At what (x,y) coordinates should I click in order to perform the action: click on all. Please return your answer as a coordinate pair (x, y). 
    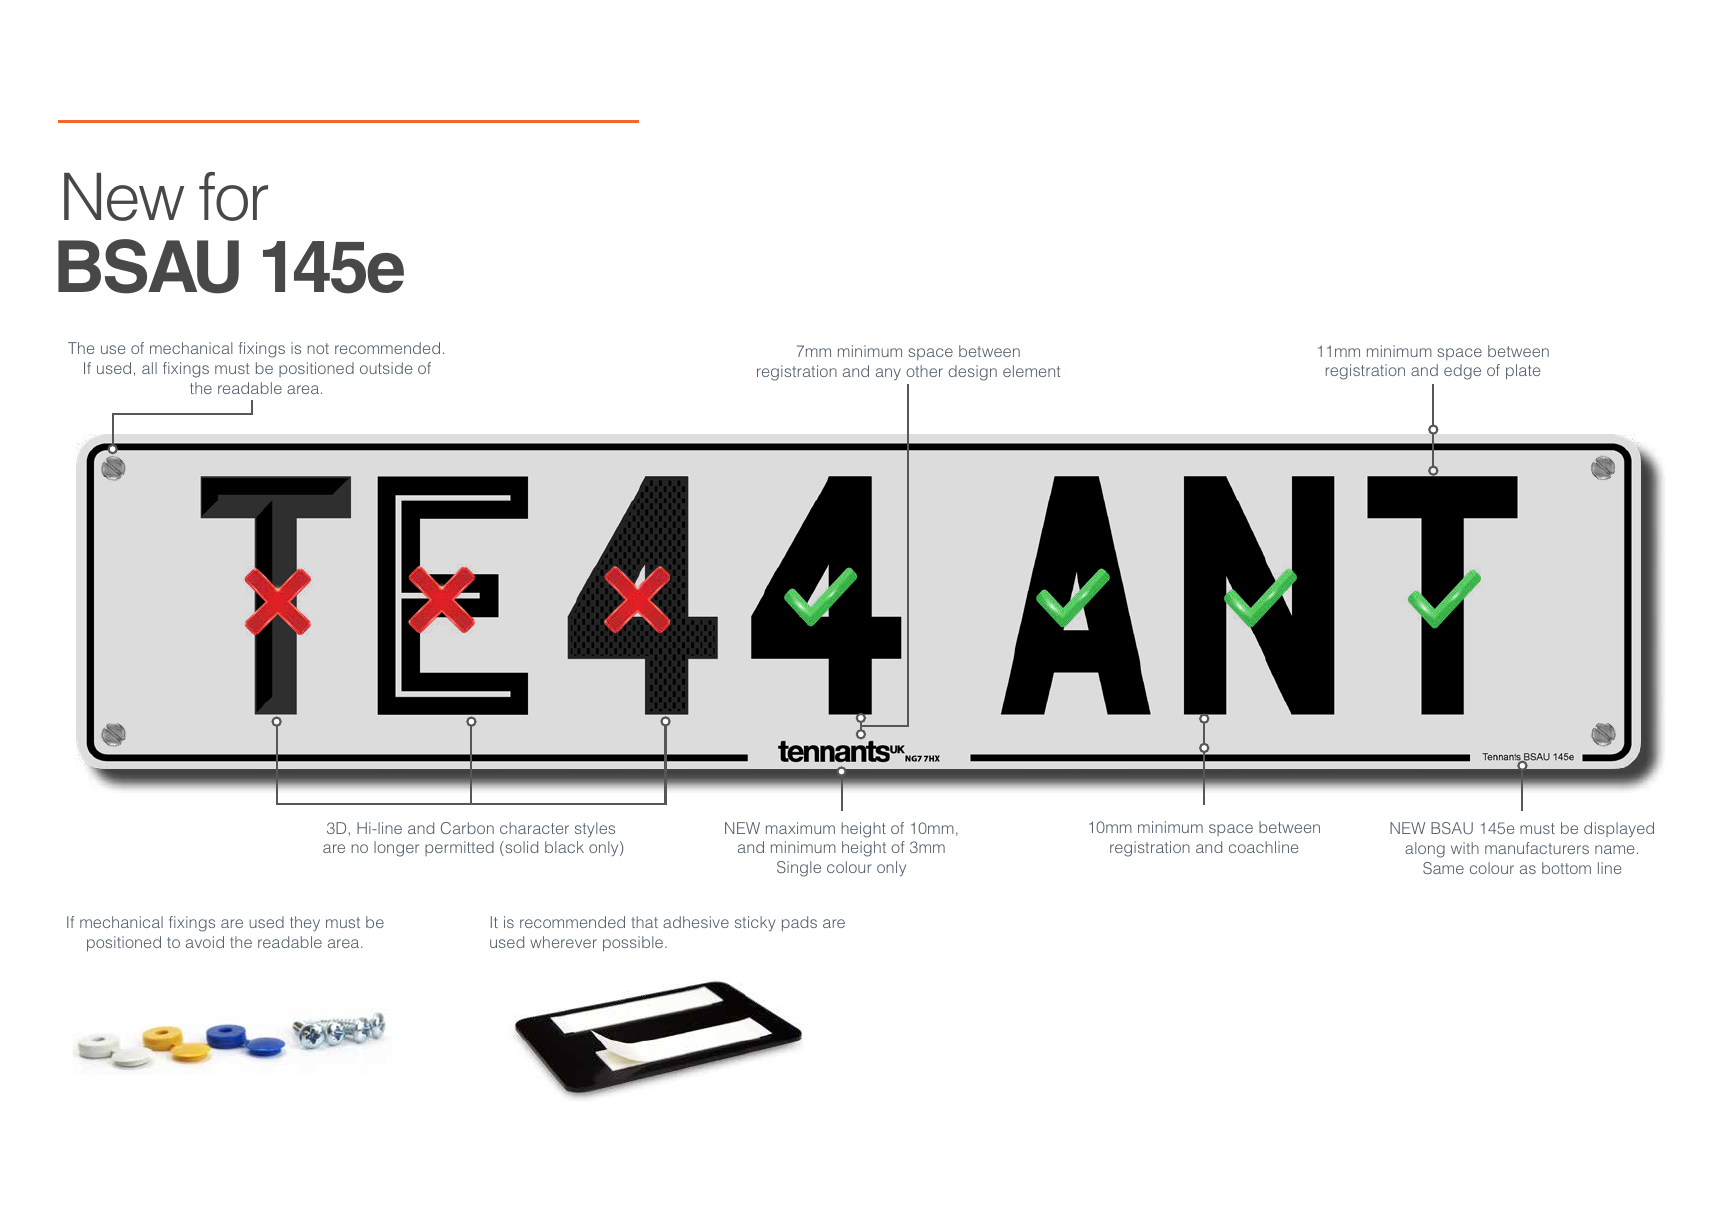
    Looking at the image, I should click on (149, 368).
